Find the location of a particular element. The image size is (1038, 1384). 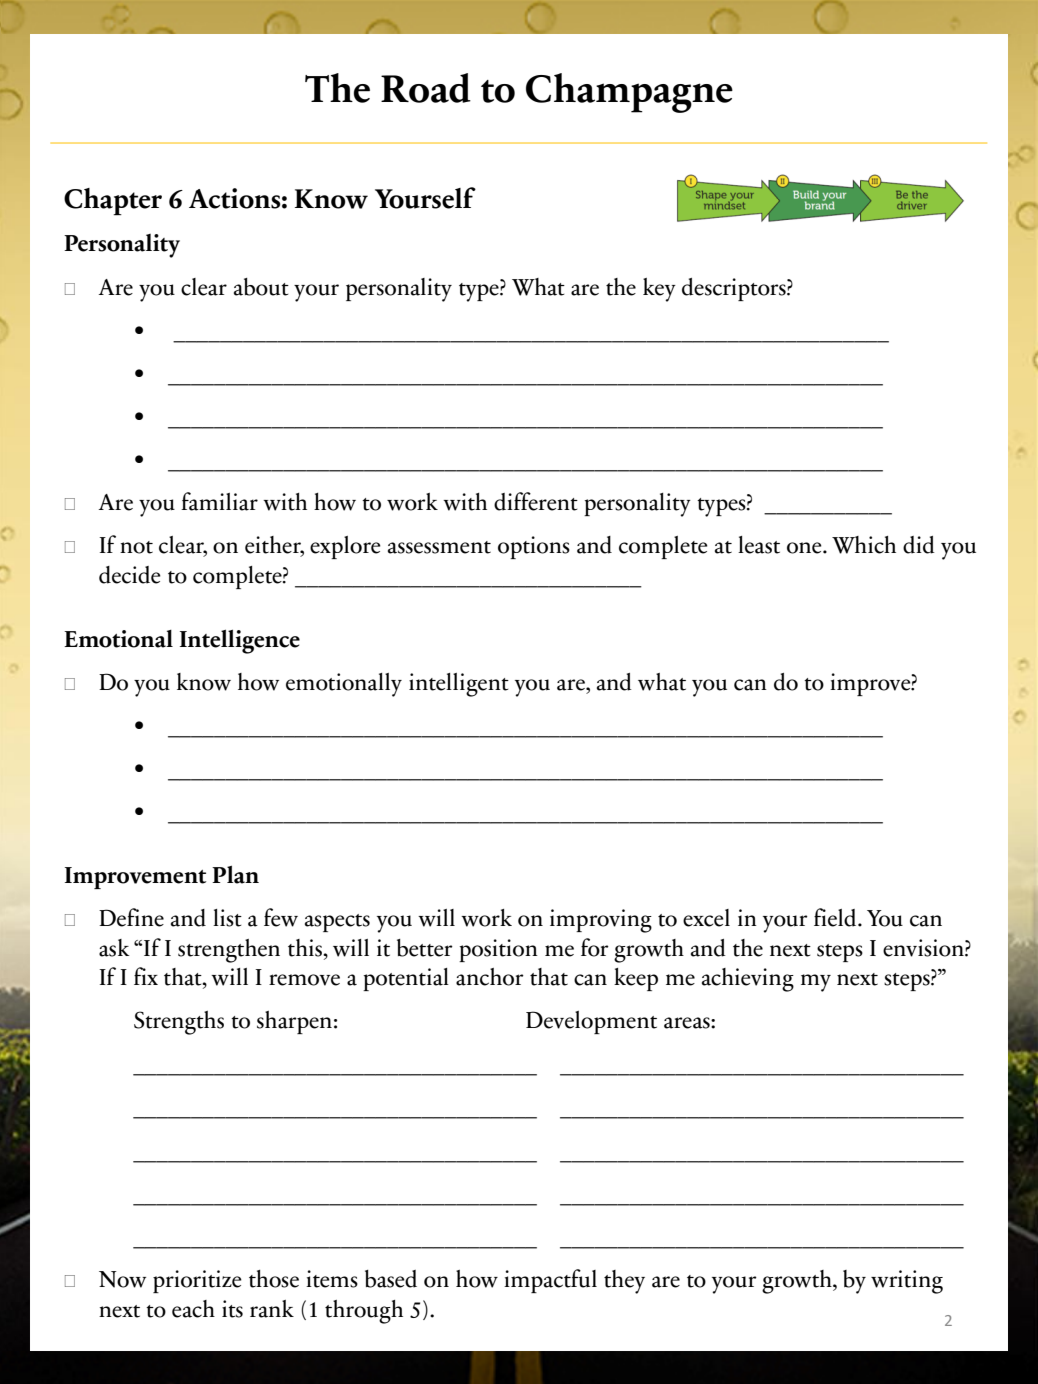

prioritize is located at coordinates (197, 1281).
